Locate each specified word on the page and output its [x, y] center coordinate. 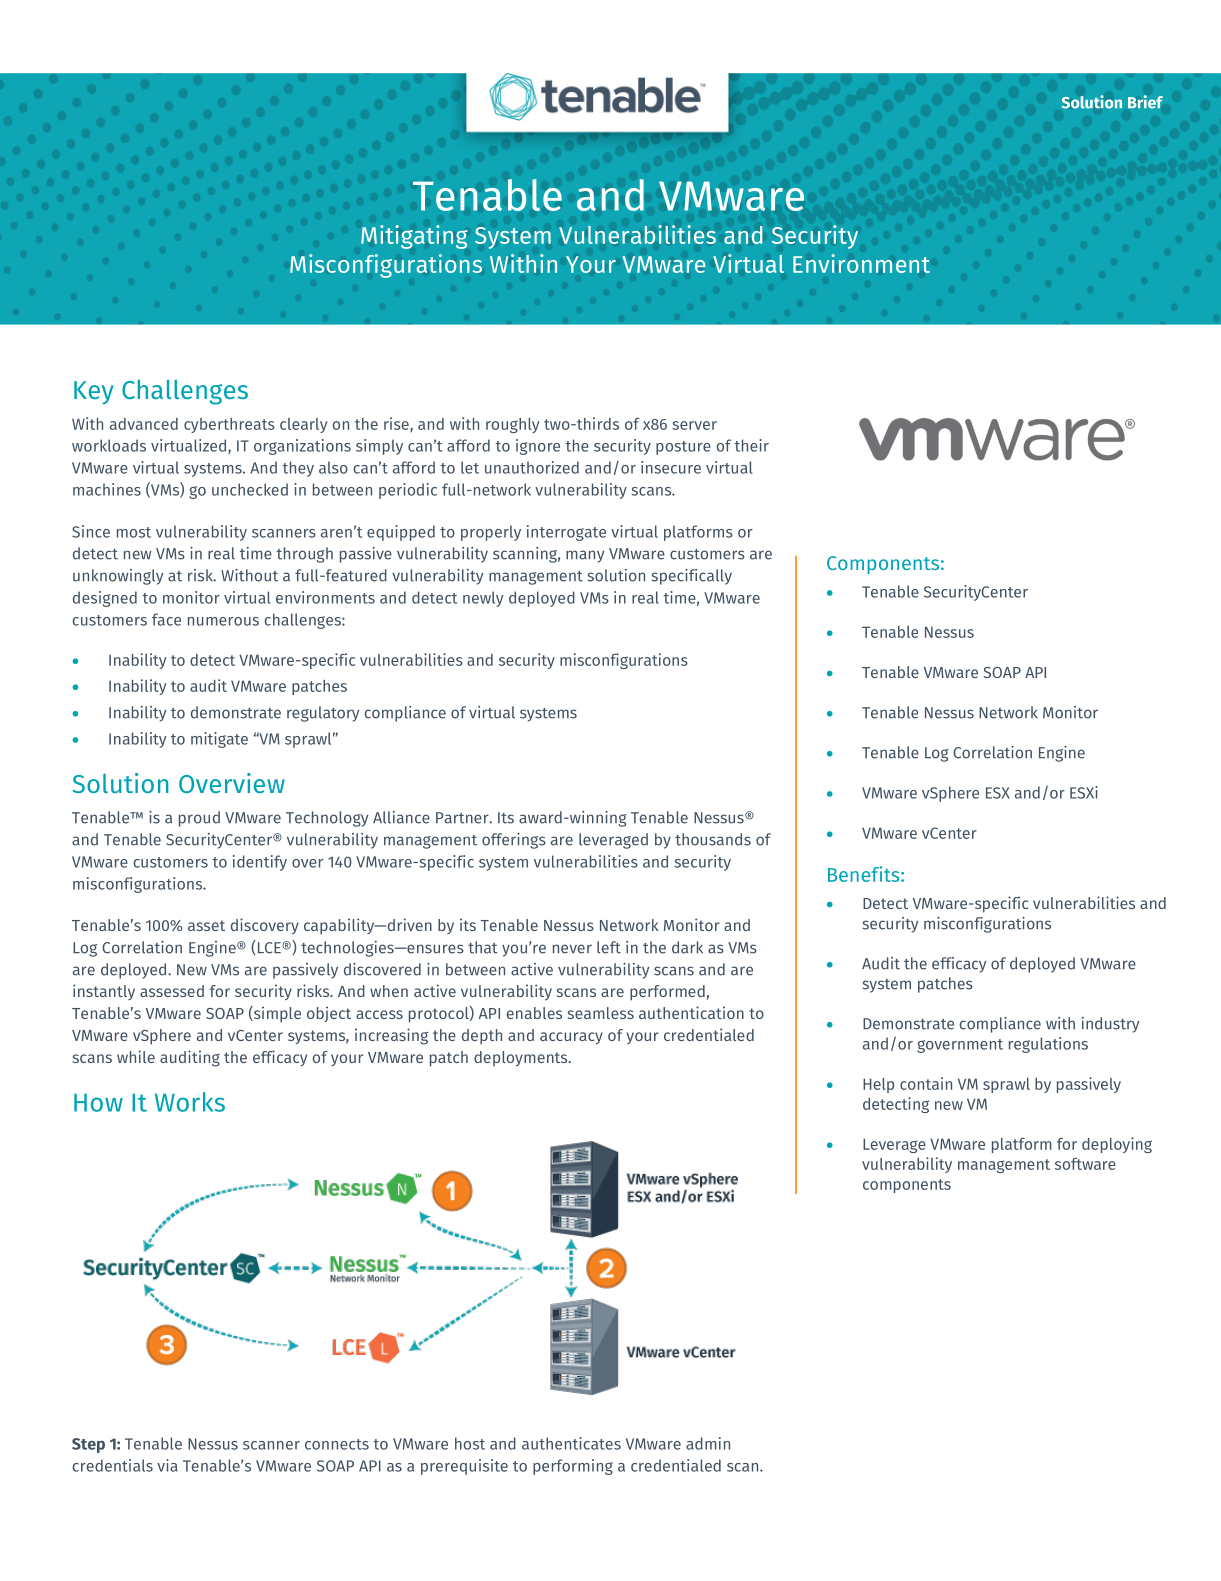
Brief [1145, 102]
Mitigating [414, 237]
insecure [671, 467]
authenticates [571, 1443]
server [694, 425]
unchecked [250, 489]
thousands [713, 839]
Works [190, 1102]
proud [199, 819]
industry [1110, 1025]
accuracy [571, 1038]
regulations [1048, 1045]
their [751, 445]
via [167, 1465]
